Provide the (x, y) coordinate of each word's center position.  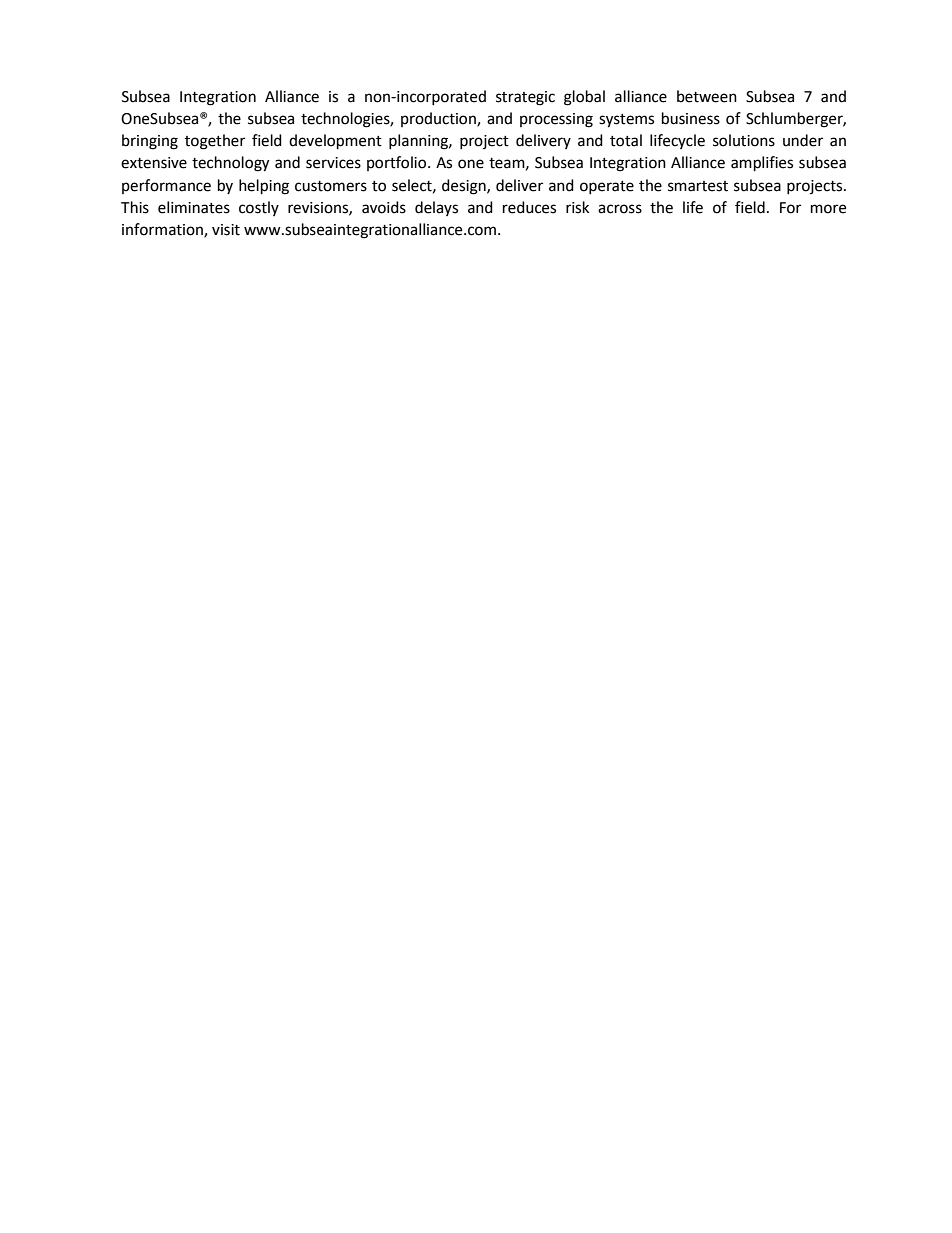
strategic (525, 98)
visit (226, 230)
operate (607, 187)
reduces (529, 207)
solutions (744, 140)
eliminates (194, 207)
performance (166, 186)
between (707, 96)
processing (556, 120)
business (691, 118)
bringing (150, 142)
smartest (698, 186)
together (215, 142)
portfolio (398, 163)
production (439, 119)
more (828, 209)
